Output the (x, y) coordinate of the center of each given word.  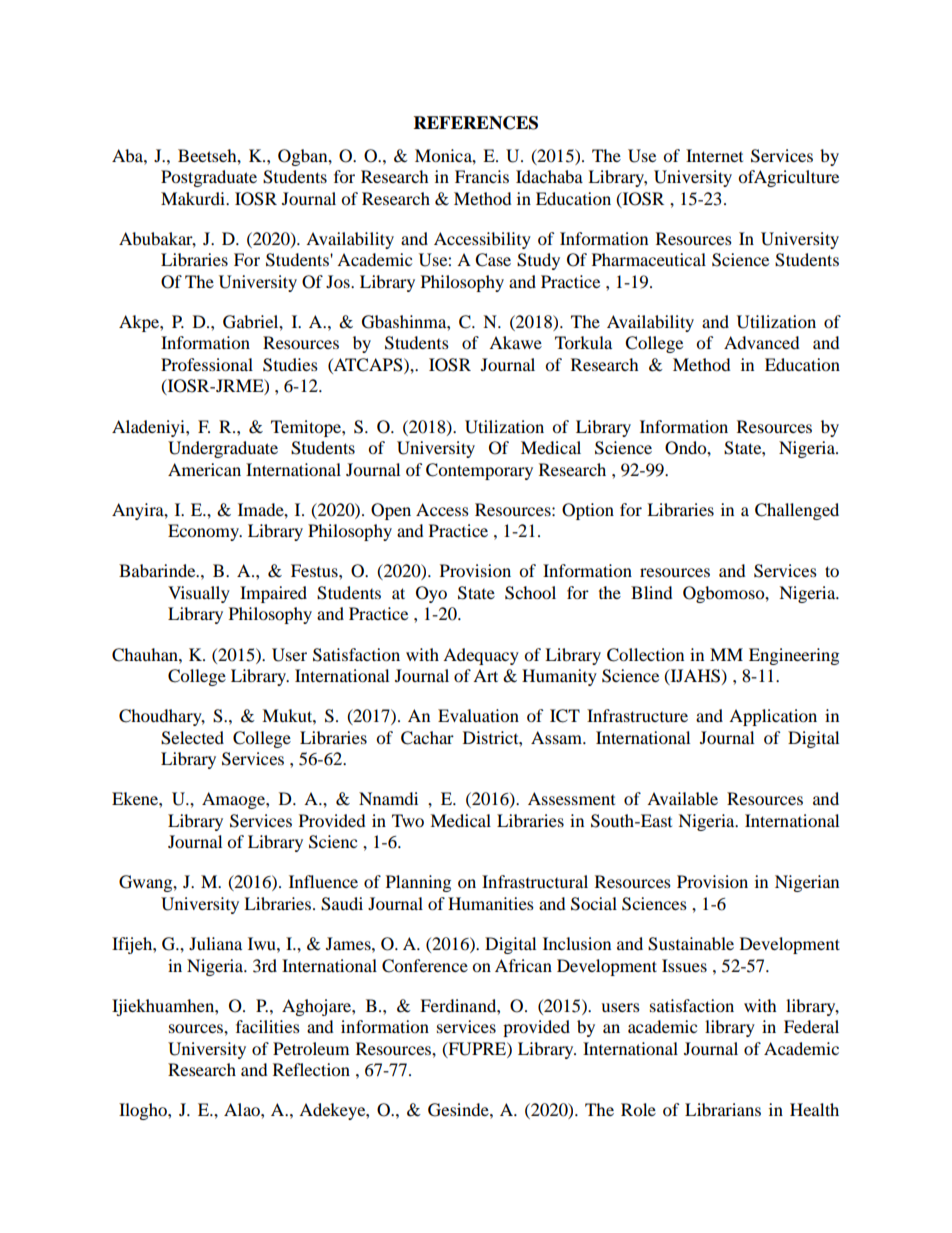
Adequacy (481, 656)
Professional (207, 364)
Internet (714, 155)
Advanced (762, 342)
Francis (482, 176)
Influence (323, 881)
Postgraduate (209, 178)
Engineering (794, 656)
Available (682, 798)
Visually (199, 594)
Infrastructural (535, 881)
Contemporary (479, 471)
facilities (268, 1026)
